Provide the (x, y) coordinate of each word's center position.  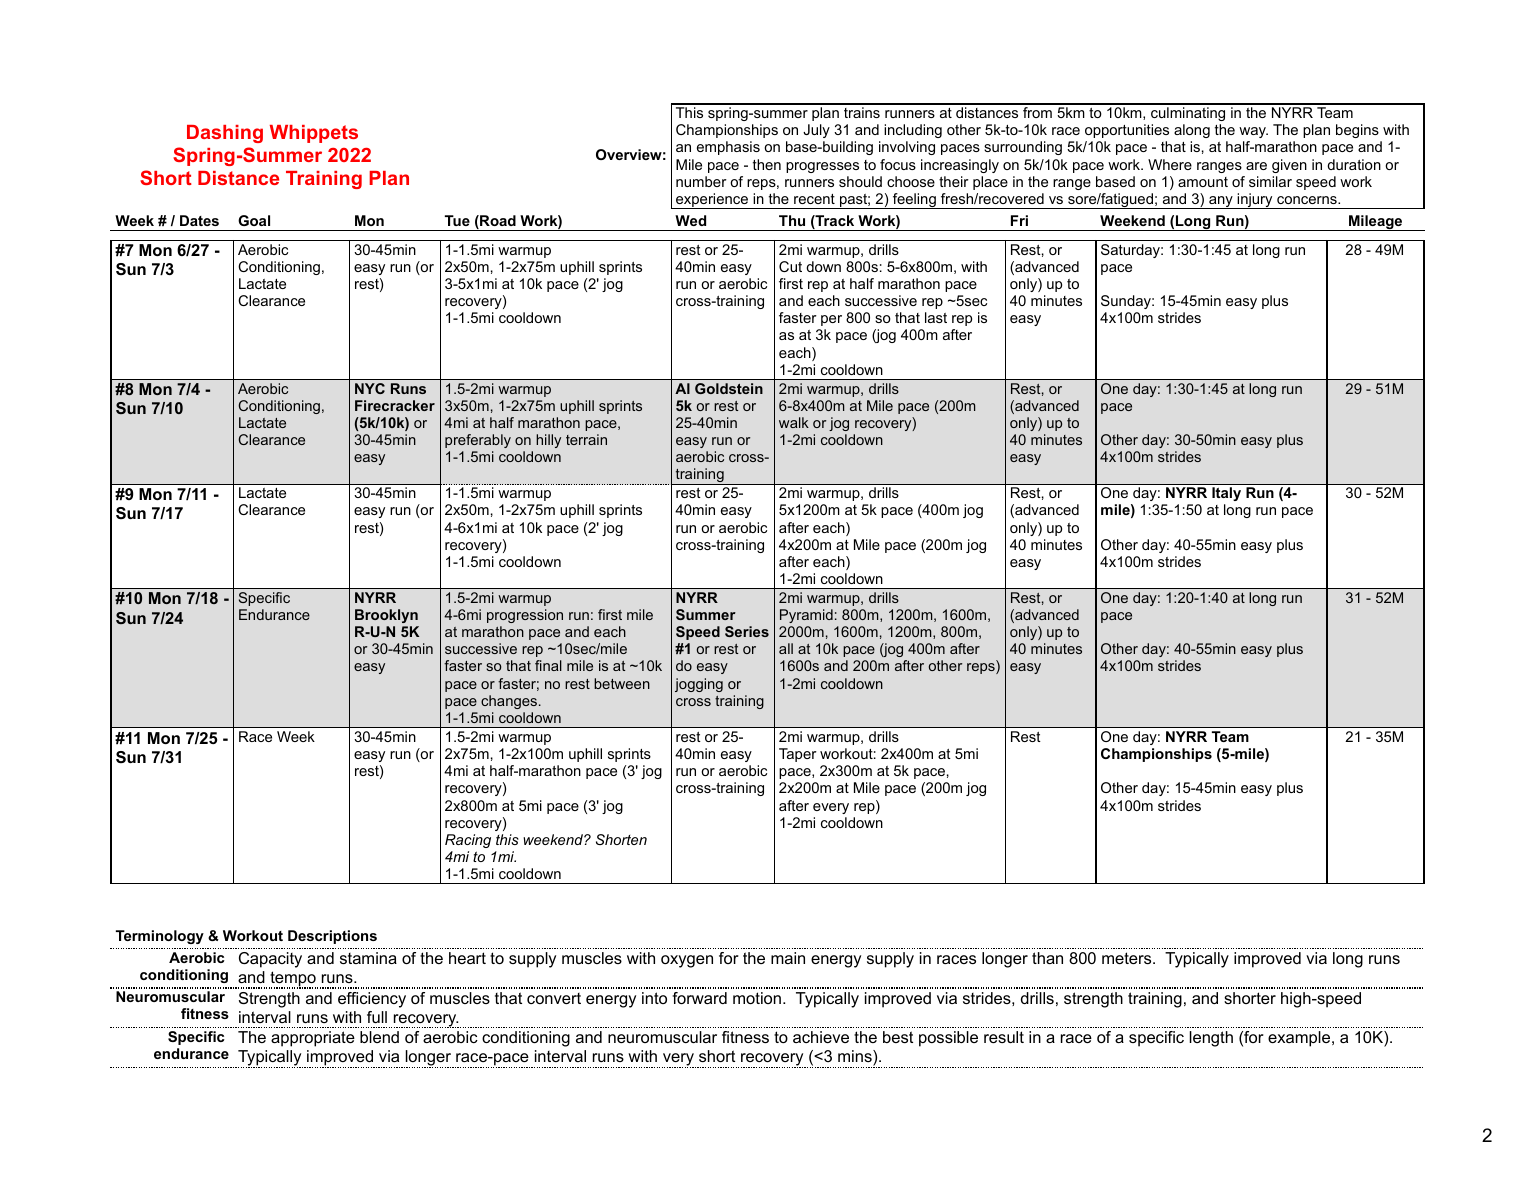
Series (747, 631)
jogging (699, 685)
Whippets (314, 134)
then (767, 164)
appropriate (313, 1039)
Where (1170, 164)
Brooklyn (386, 616)
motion (758, 998)
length (1211, 1039)
